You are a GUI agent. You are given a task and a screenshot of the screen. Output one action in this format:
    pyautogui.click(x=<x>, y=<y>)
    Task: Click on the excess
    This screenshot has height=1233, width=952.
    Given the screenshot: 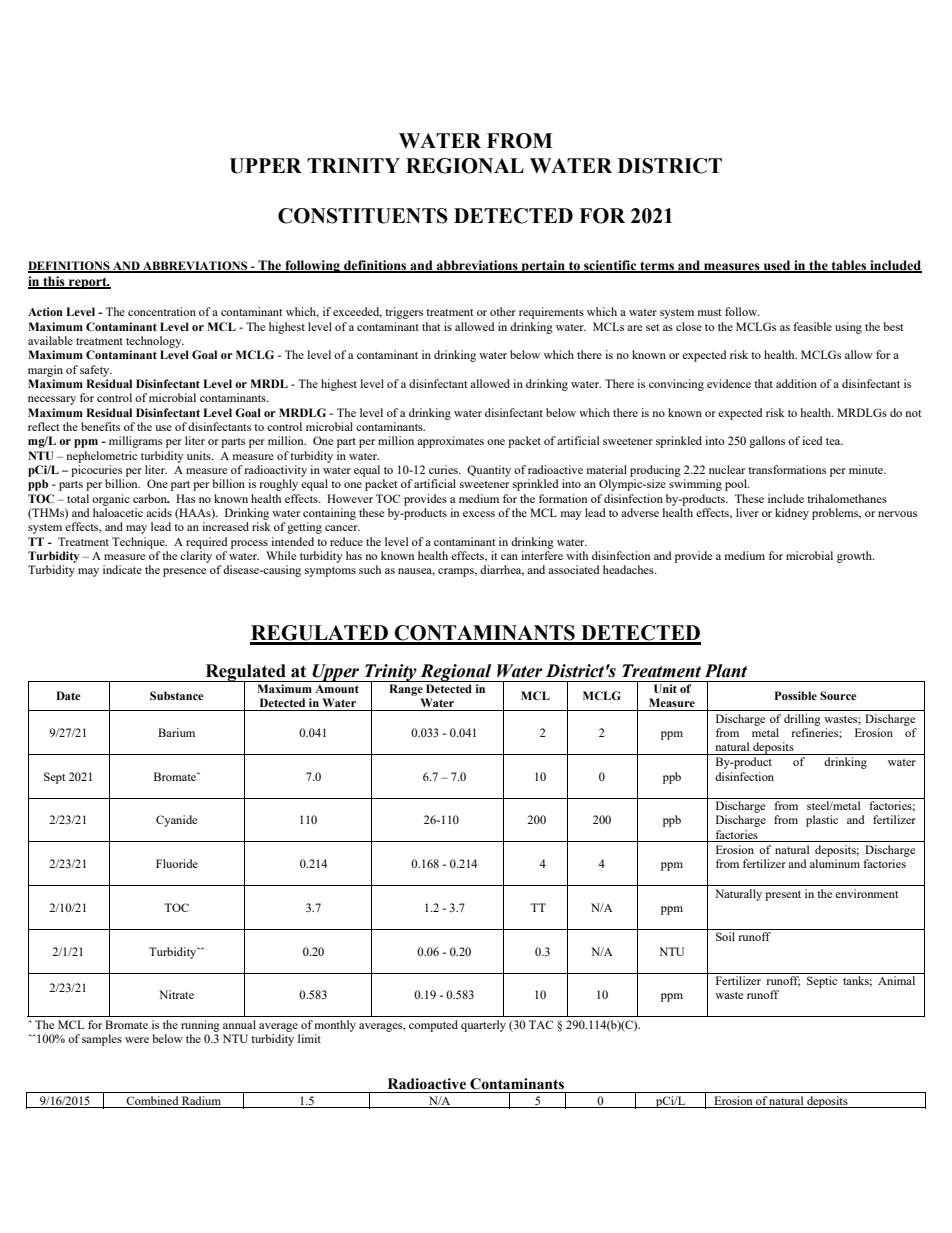 What is the action you would take?
    pyautogui.click(x=479, y=514)
